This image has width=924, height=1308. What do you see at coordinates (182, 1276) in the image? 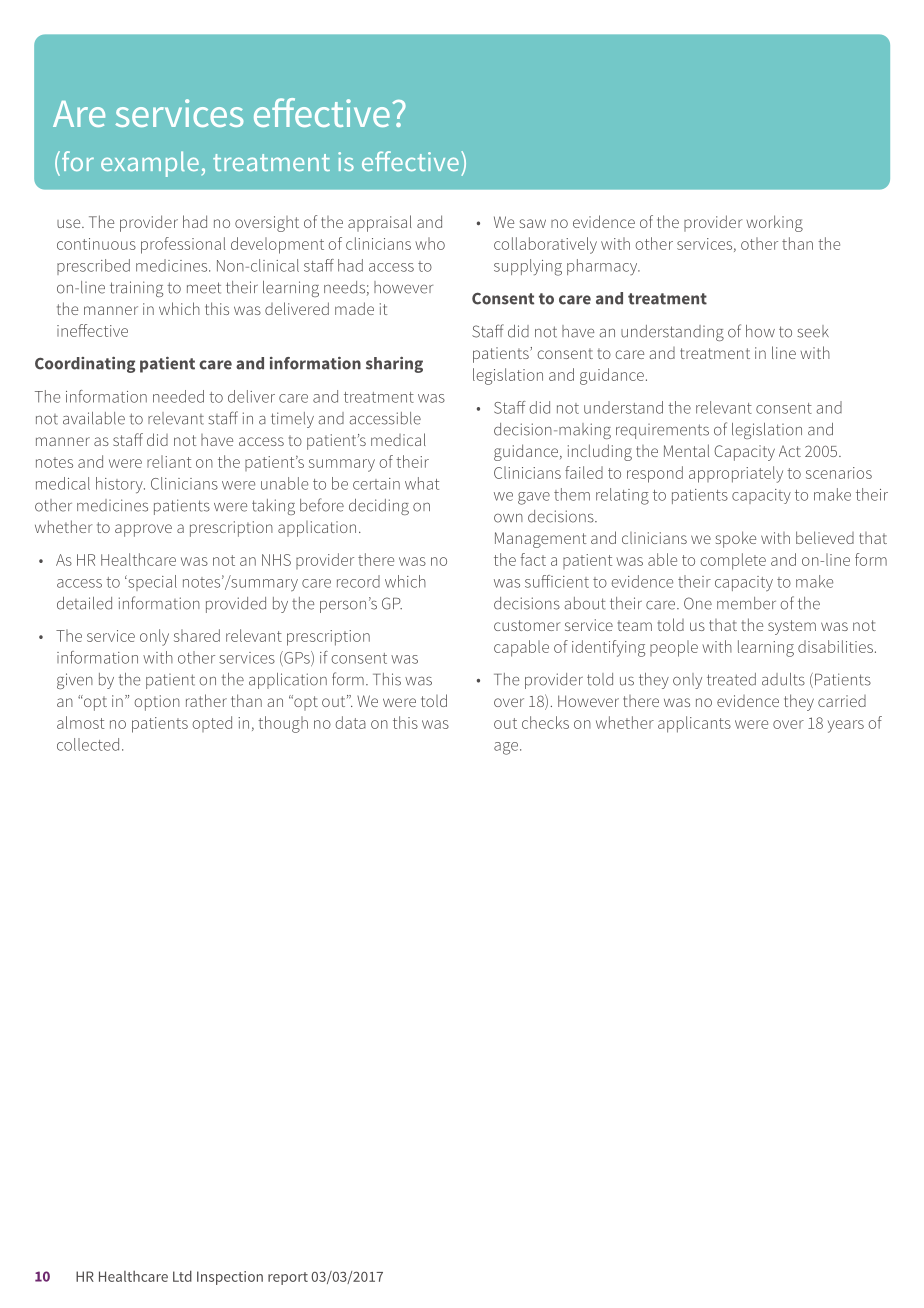
I see `Ltd` at bounding box center [182, 1276].
